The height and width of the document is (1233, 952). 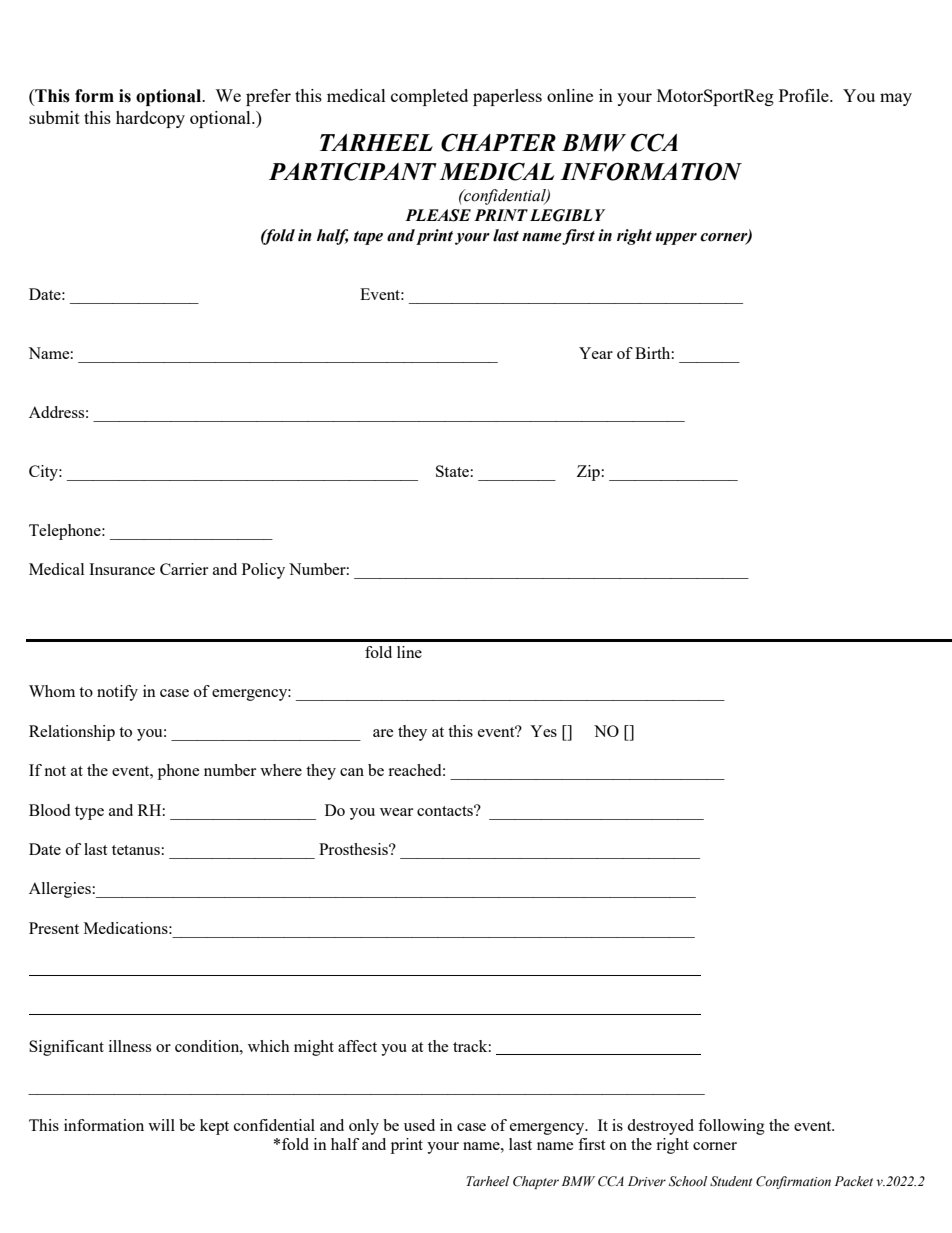 I want to click on will, so click(x=161, y=1125).
